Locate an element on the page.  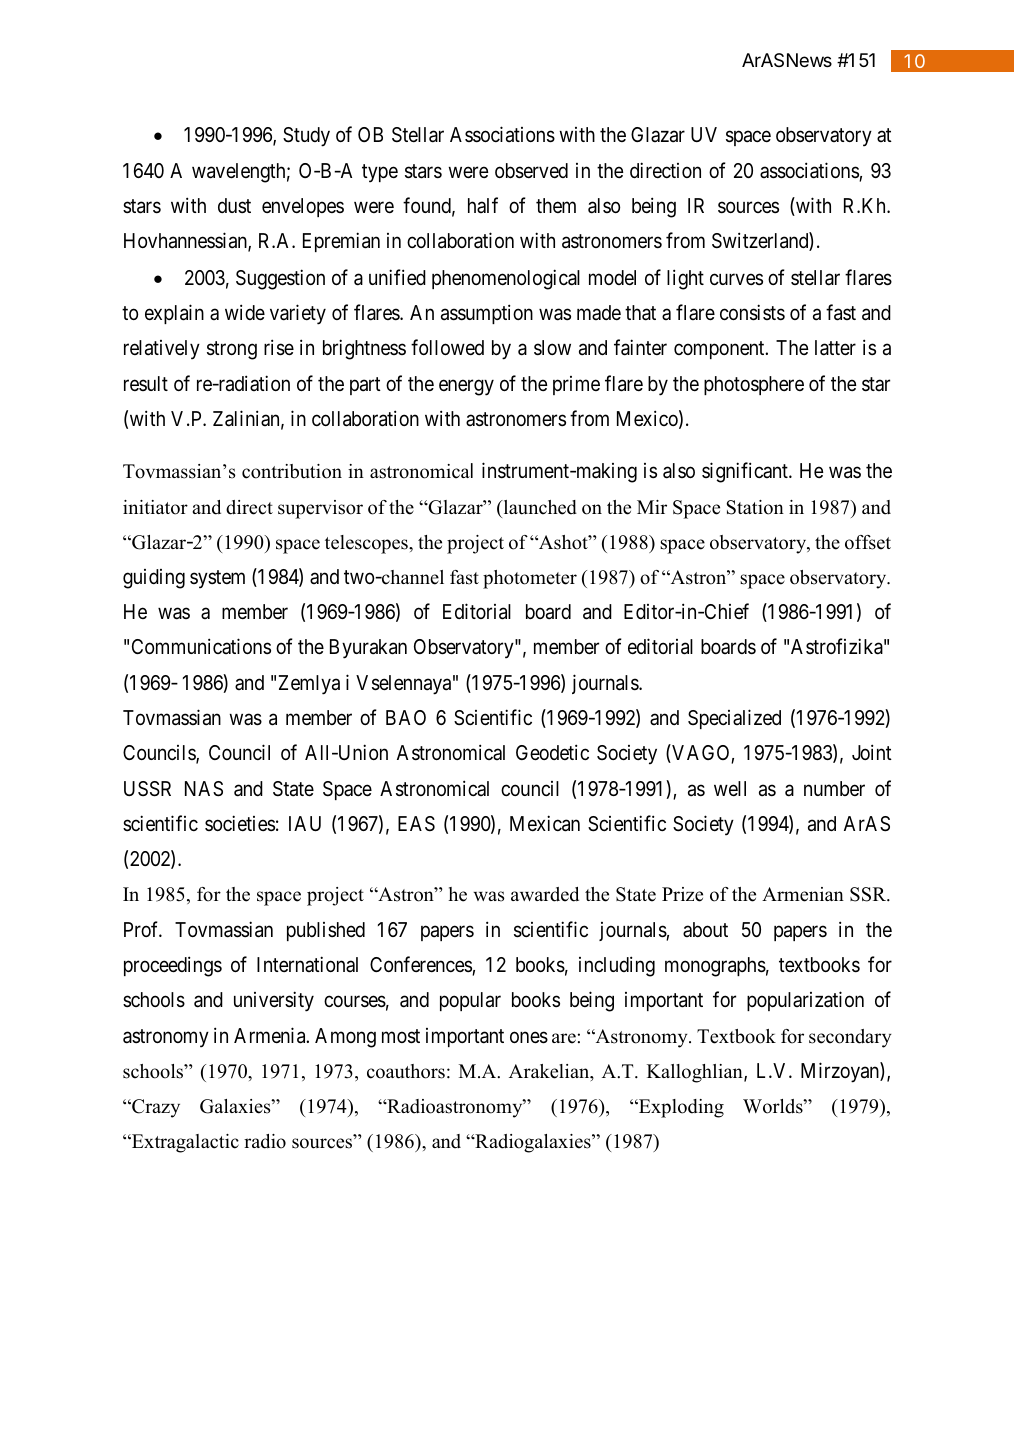
Communications is located at coordinates (201, 646).
